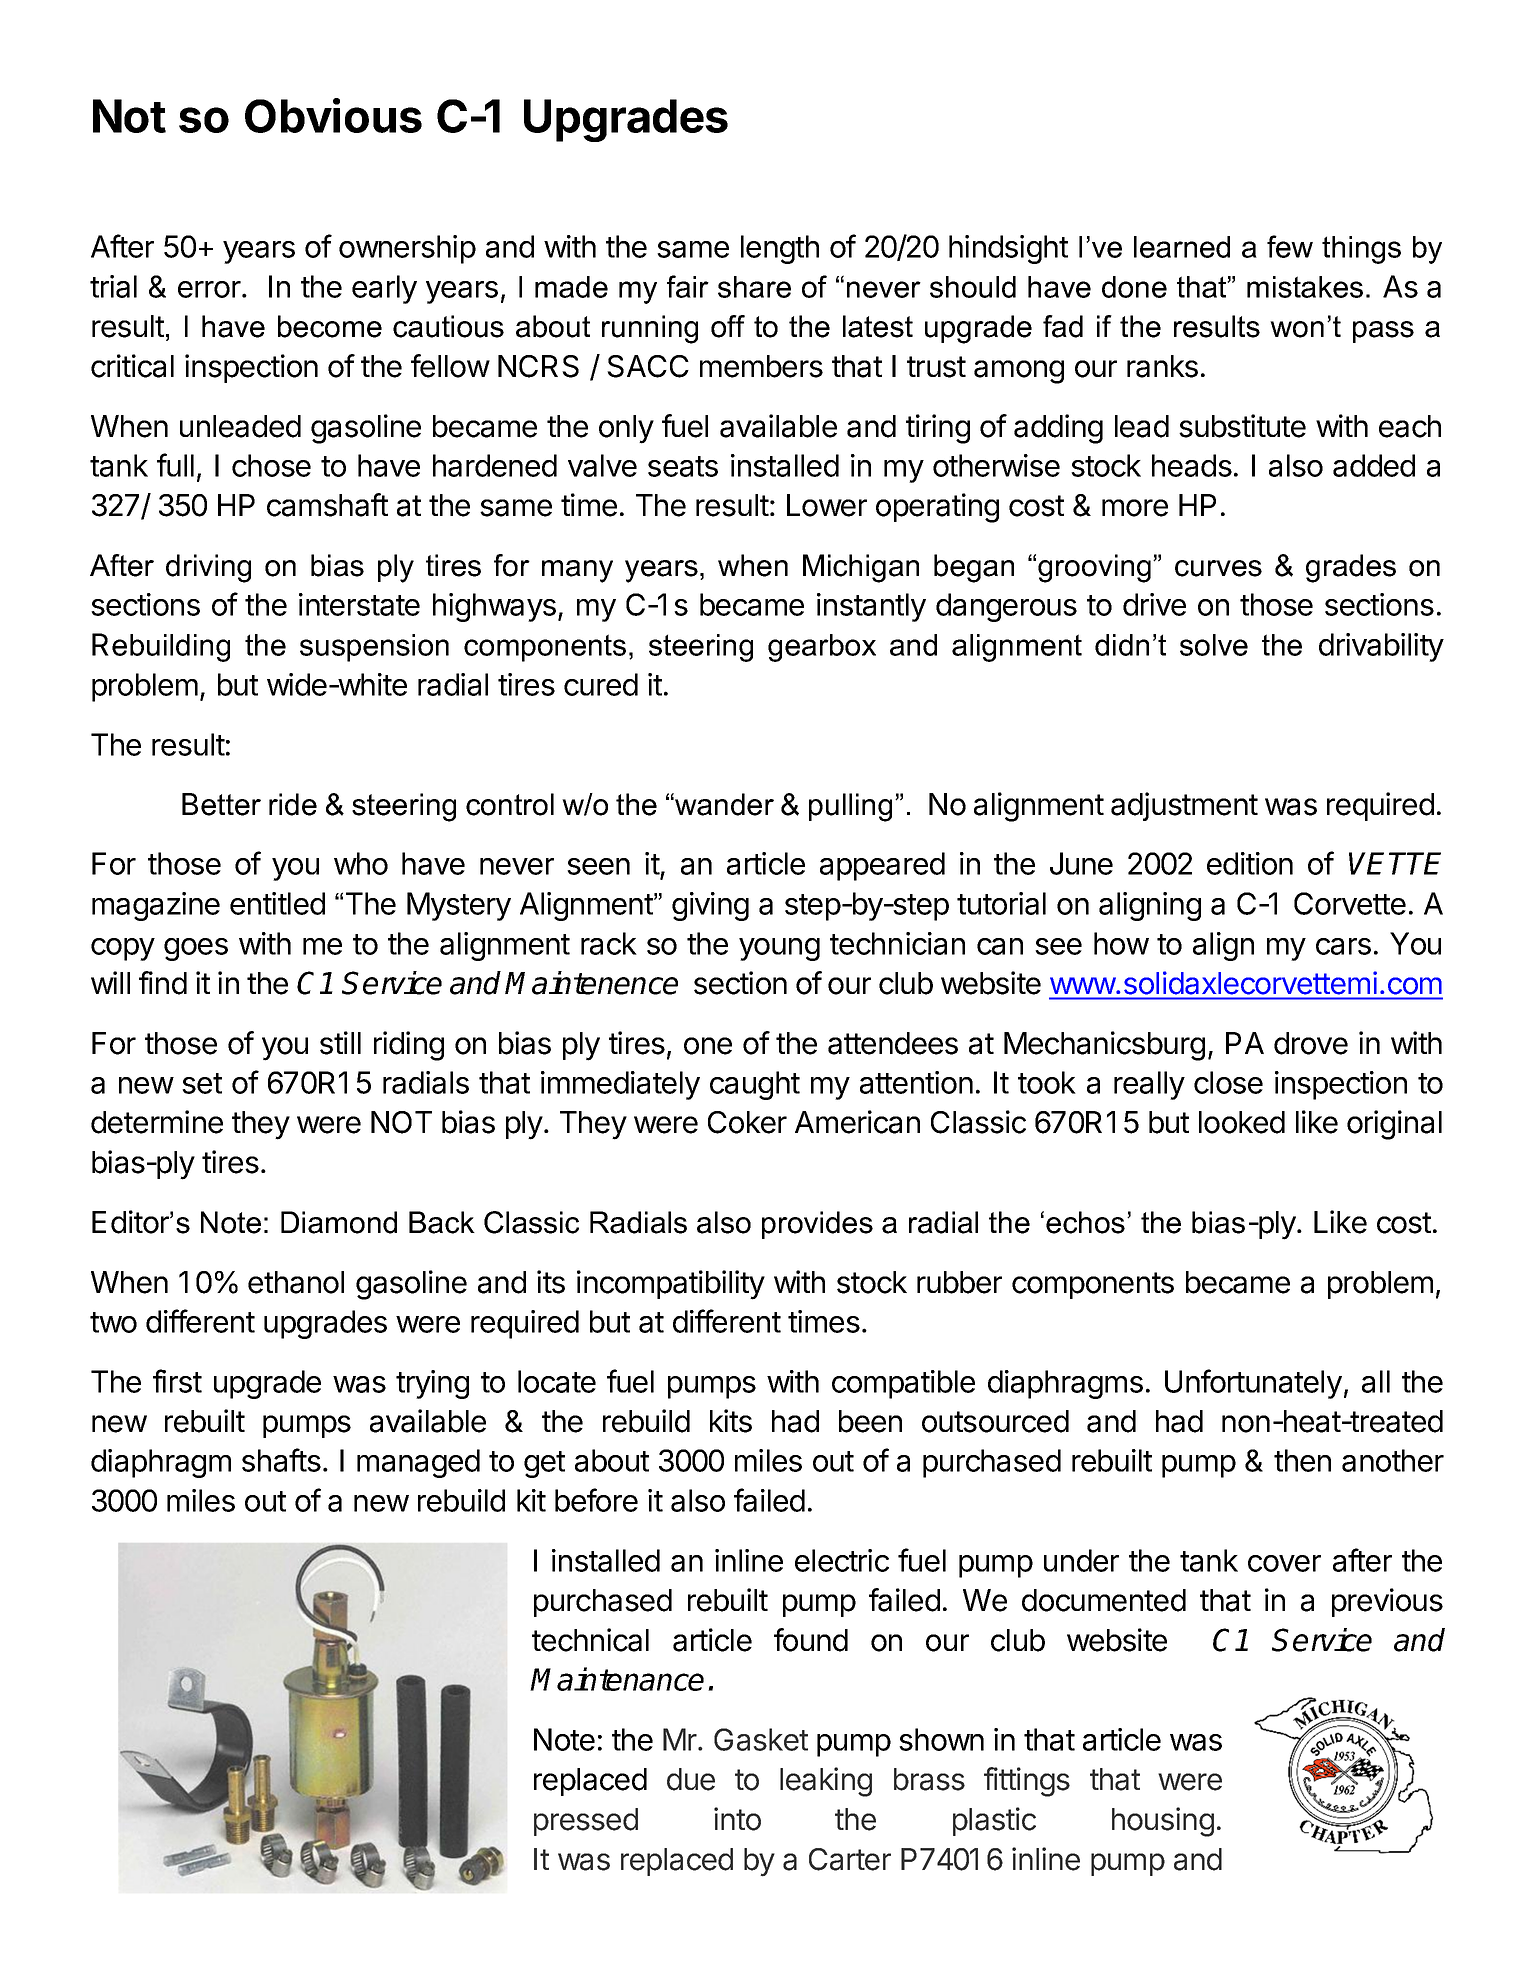  I want to click on goes, so click(196, 949).
